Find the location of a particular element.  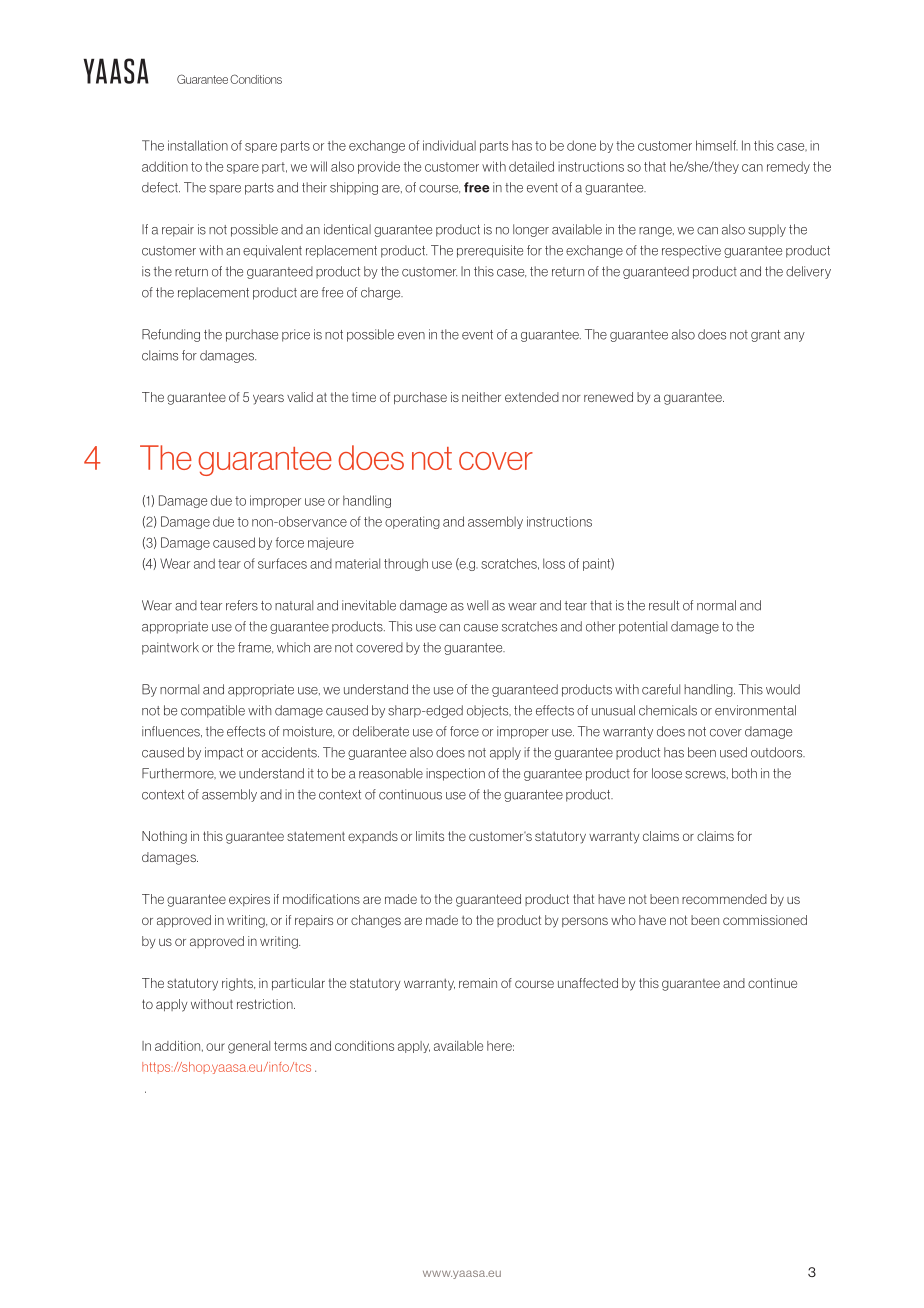

well is located at coordinates (477, 605).
